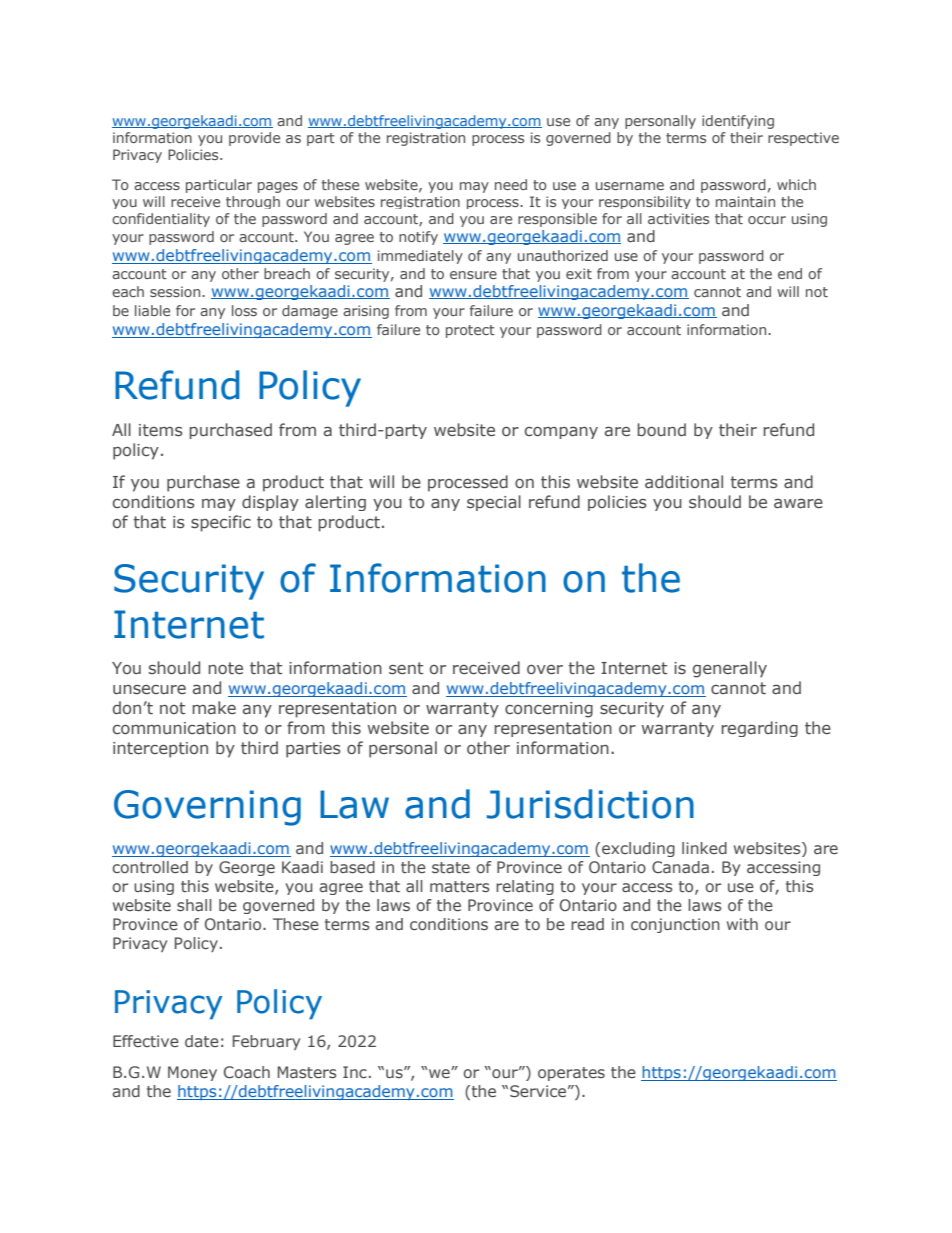 Image resolution: width=952 pixels, height=1233 pixels. What do you see at coordinates (225, 668) in the image?
I see `note` at bounding box center [225, 668].
